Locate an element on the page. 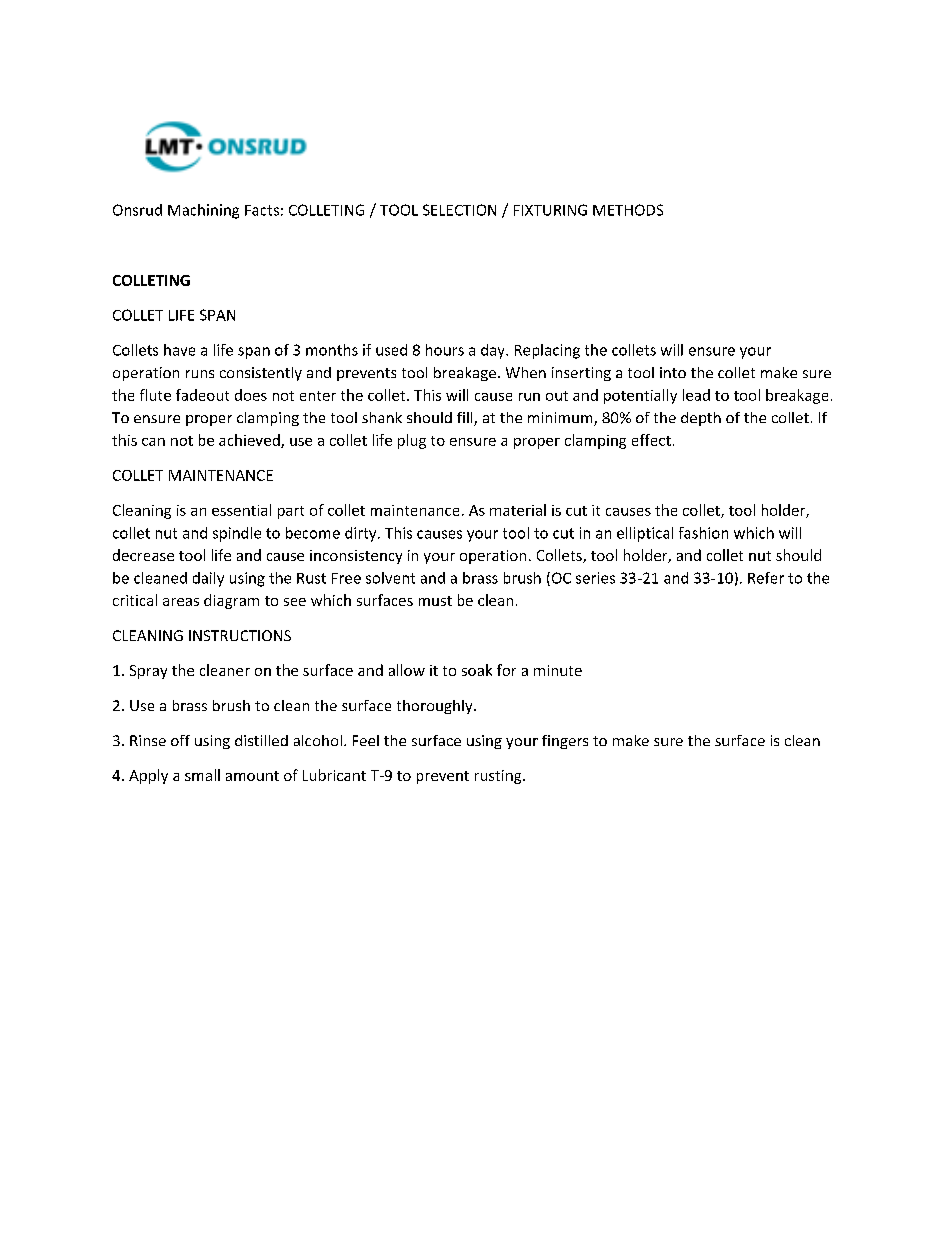 The image size is (952, 1233). INSTRUCTIONS is located at coordinates (240, 635).
